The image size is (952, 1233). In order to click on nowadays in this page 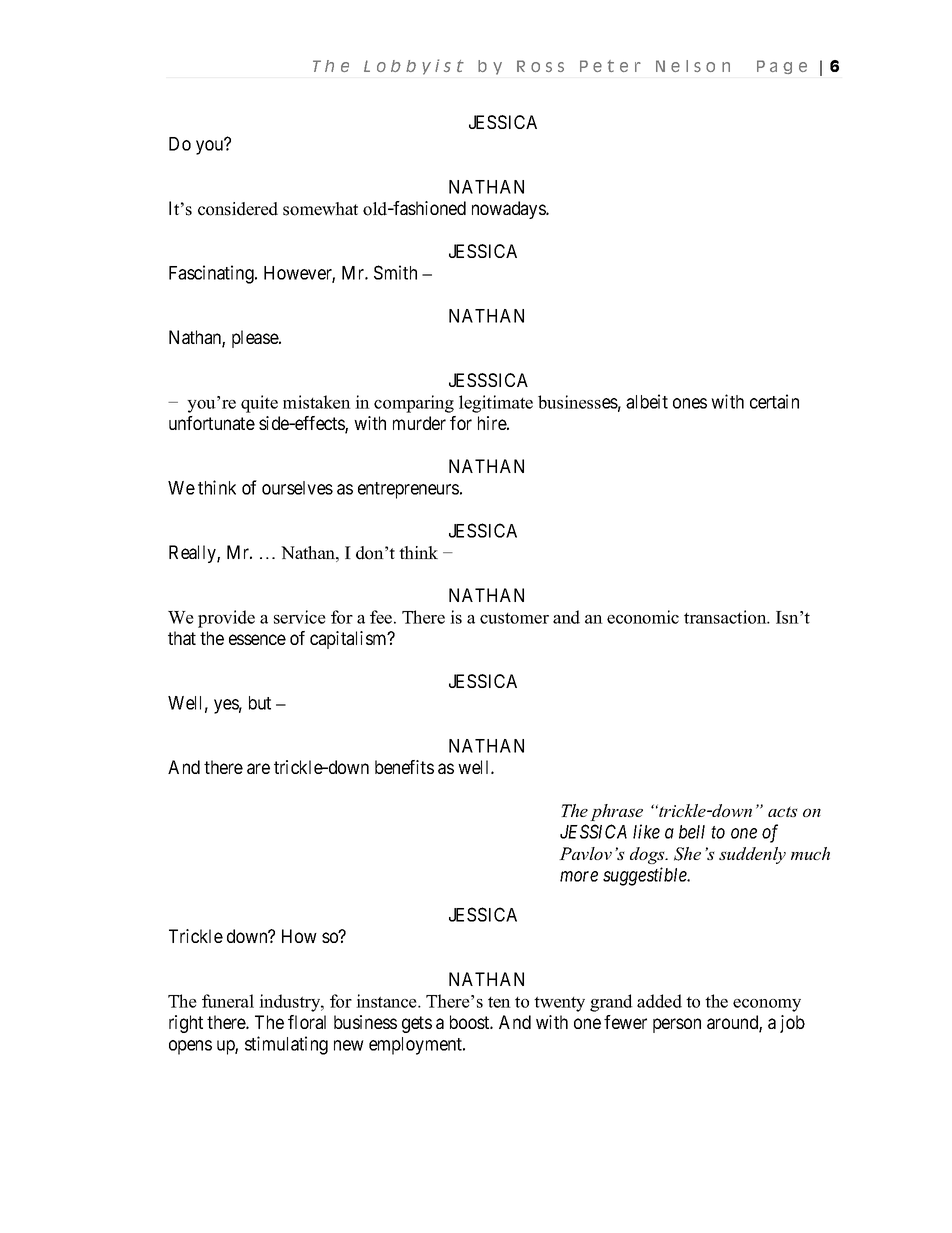, I will do `click(509, 210)`.
